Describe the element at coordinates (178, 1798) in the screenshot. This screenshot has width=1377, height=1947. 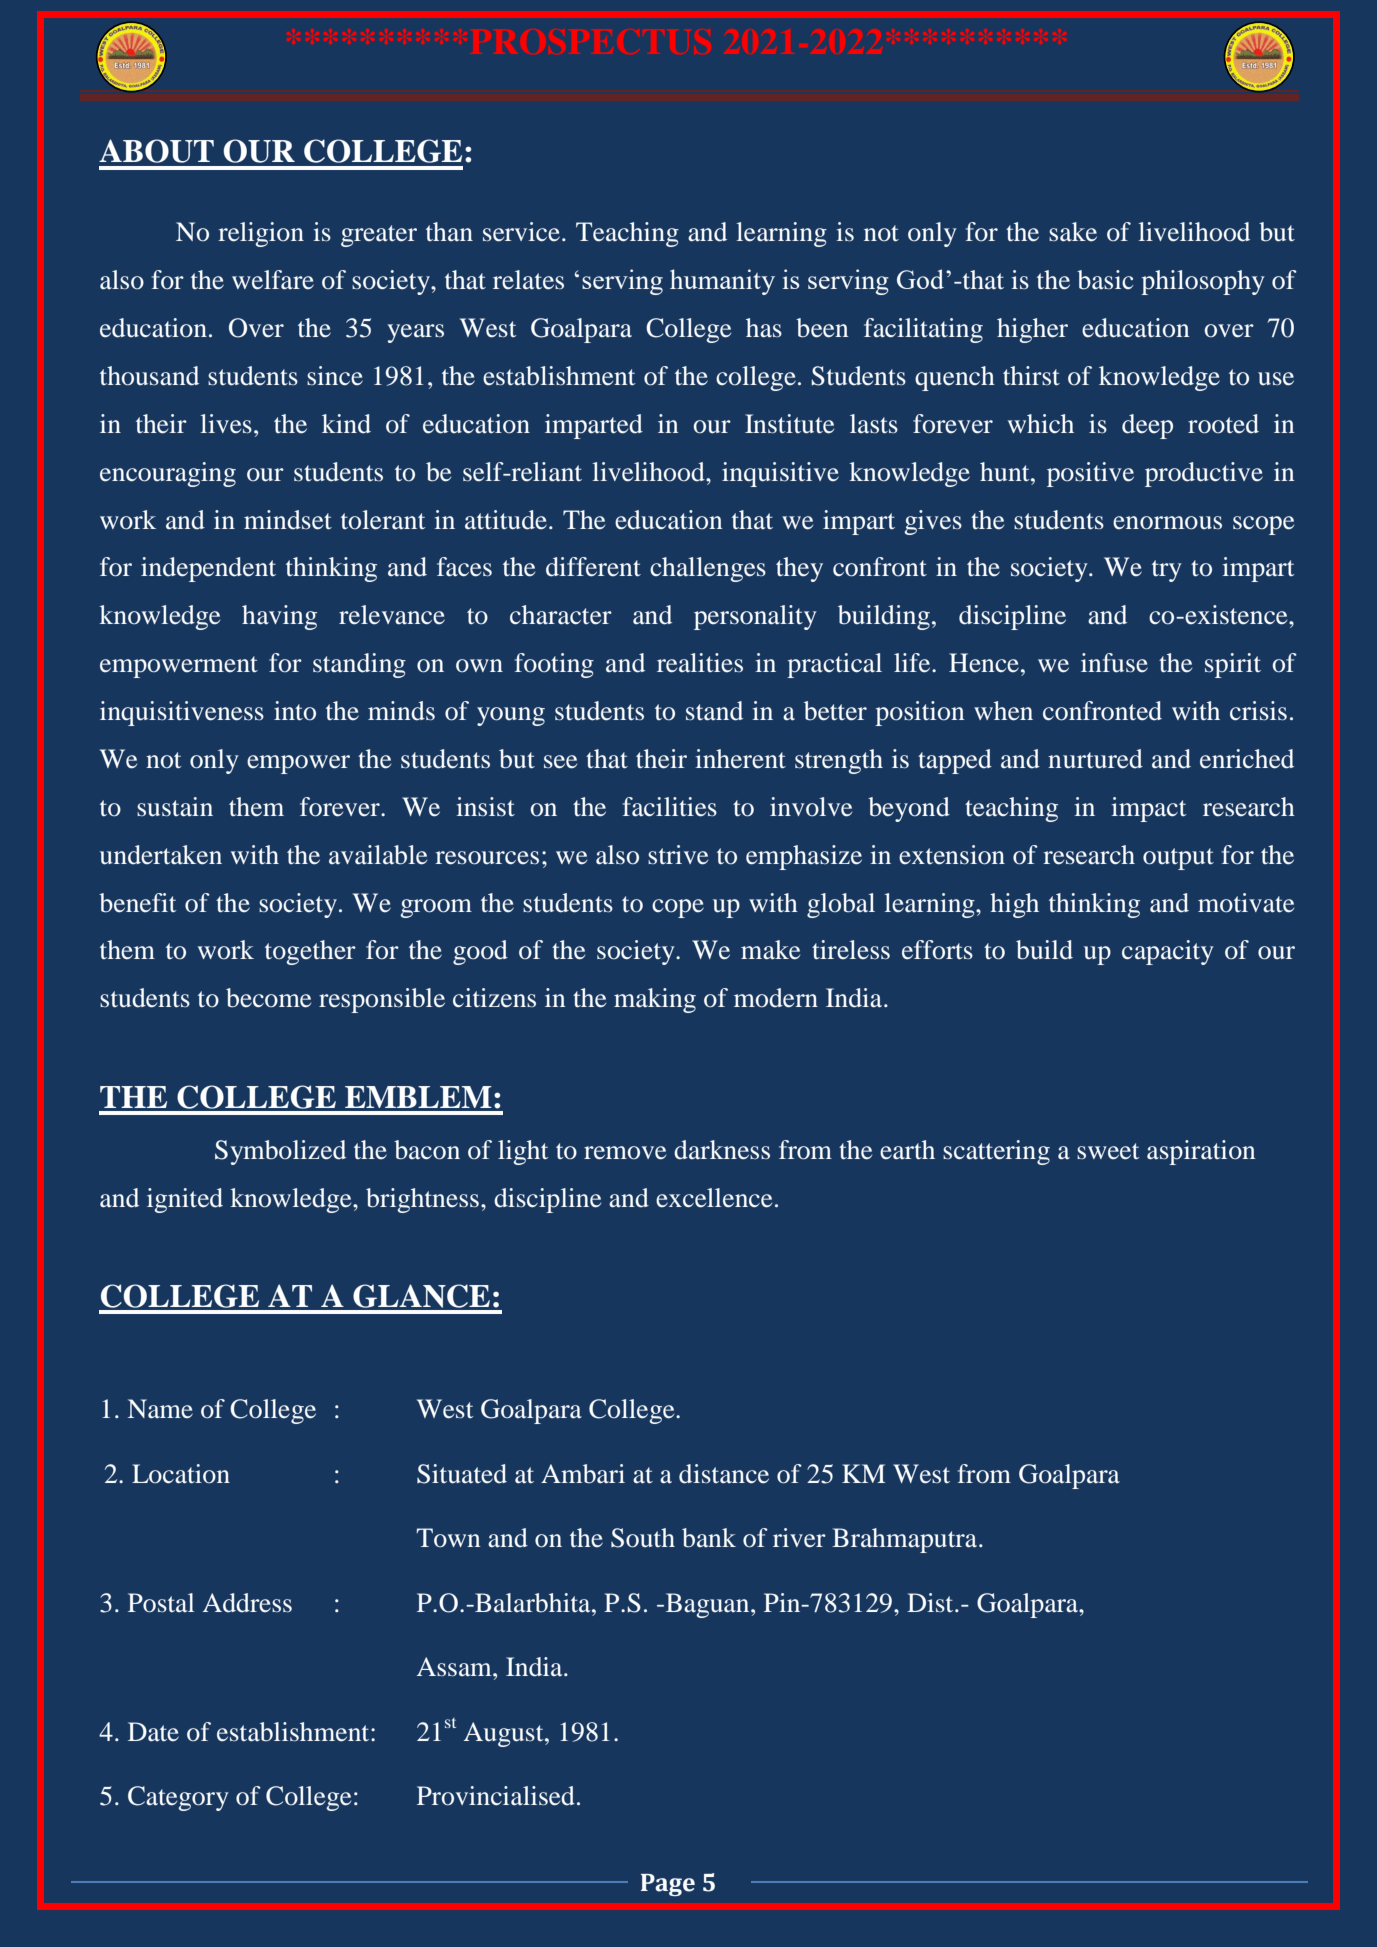
I see `Category` at that location.
